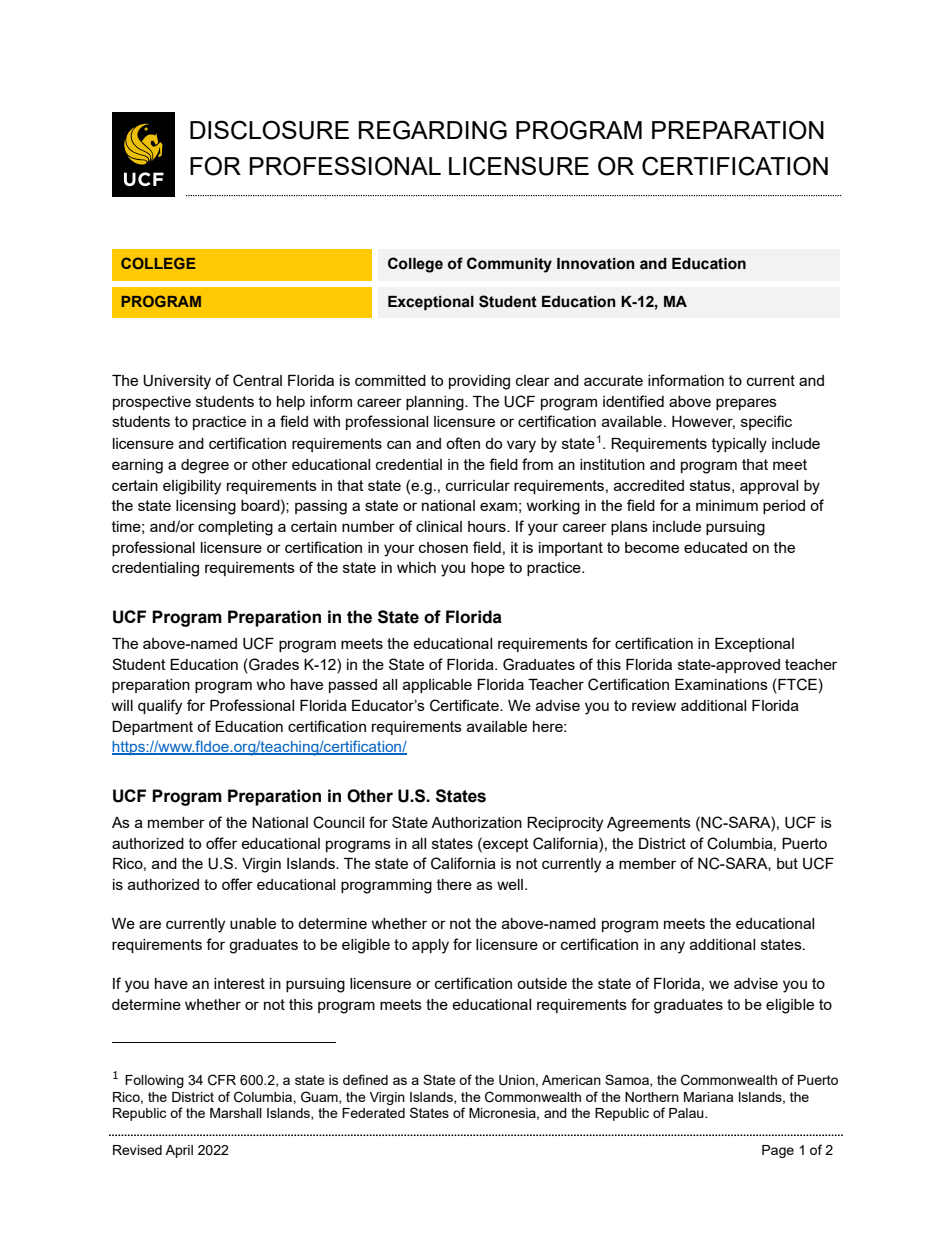 Image resolution: width=952 pixels, height=1233 pixels. What do you see at coordinates (596, 264) in the page?
I see `Innovation` at bounding box center [596, 264].
